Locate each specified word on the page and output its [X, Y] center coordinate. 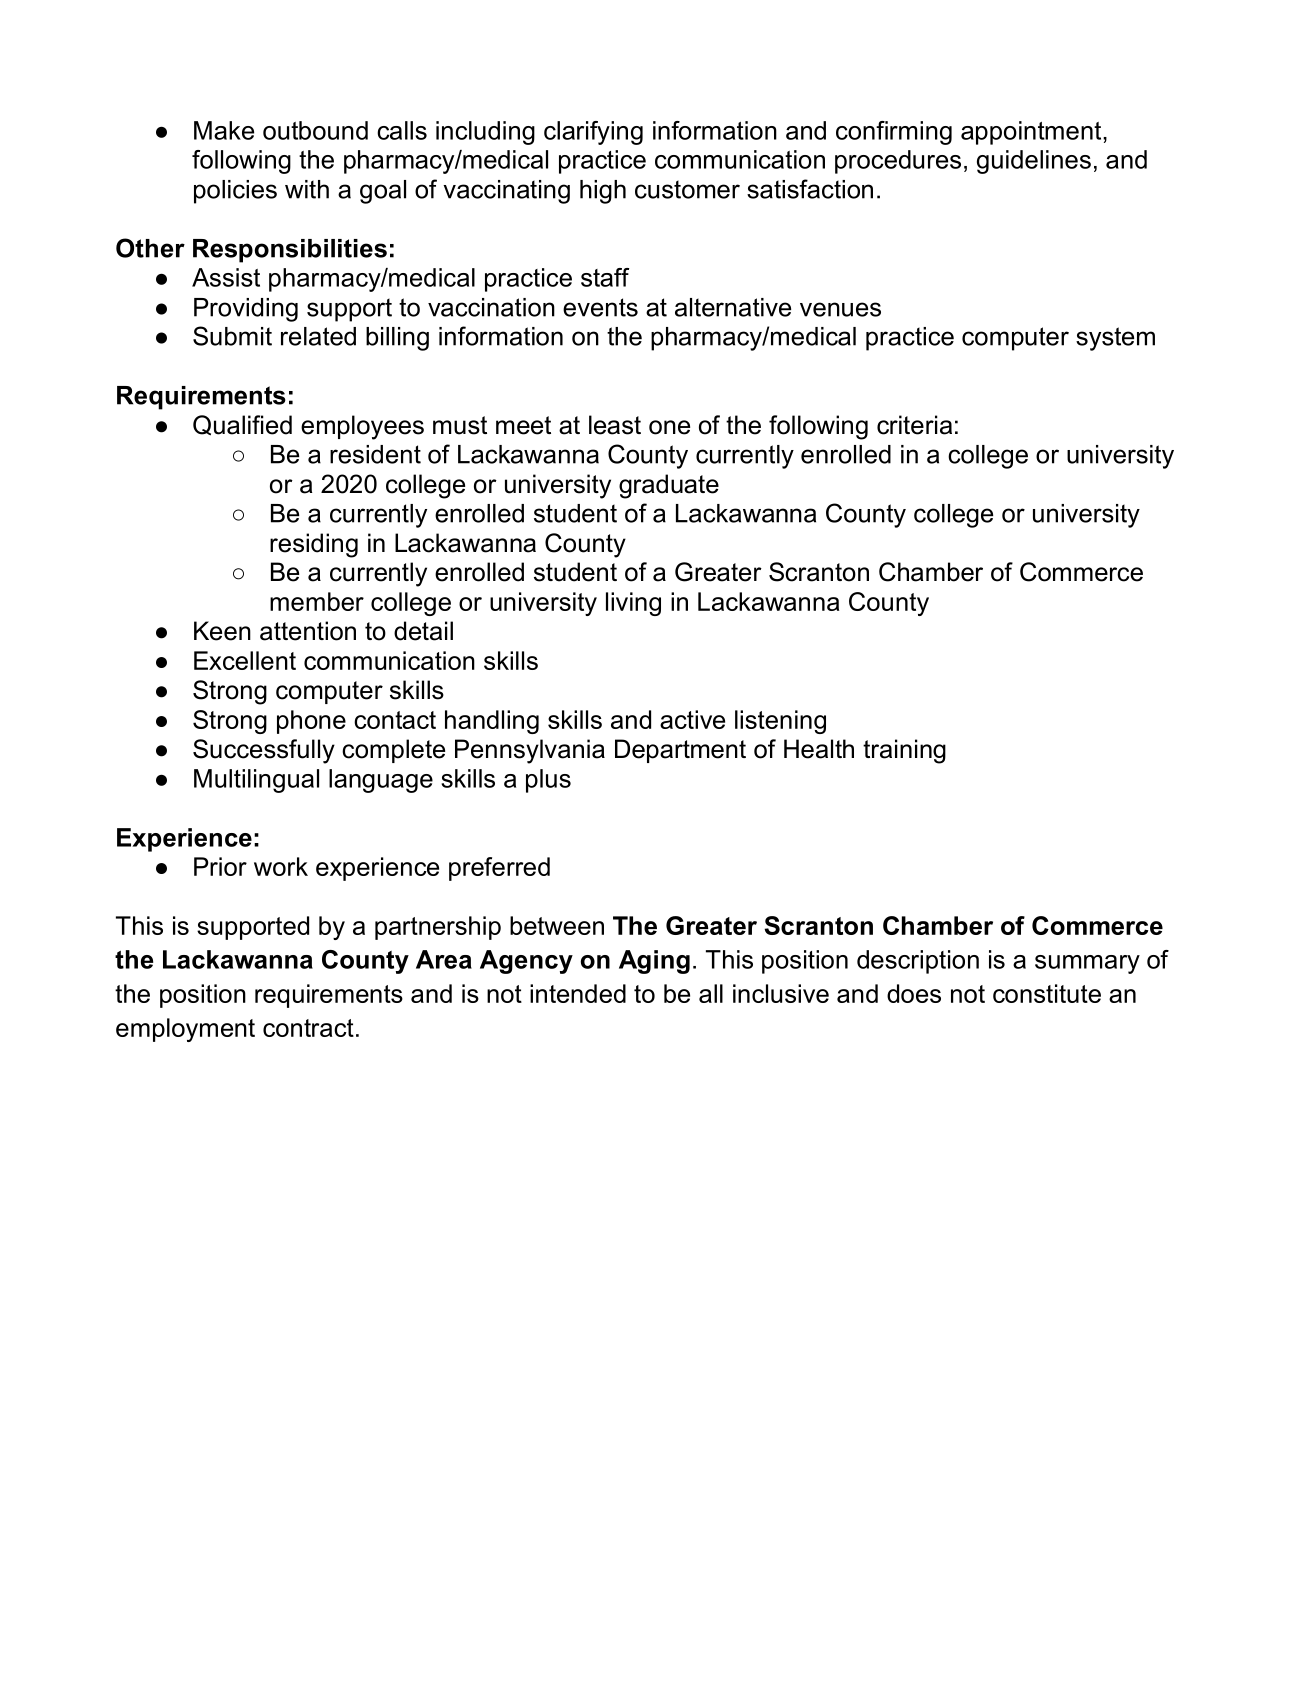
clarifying [593, 133]
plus [548, 781]
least [615, 425]
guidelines [1034, 162]
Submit [232, 336]
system [1115, 339]
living [633, 604]
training [904, 751]
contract [308, 1028]
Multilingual [256, 781]
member [317, 601]
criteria [914, 425]
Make [224, 130]
